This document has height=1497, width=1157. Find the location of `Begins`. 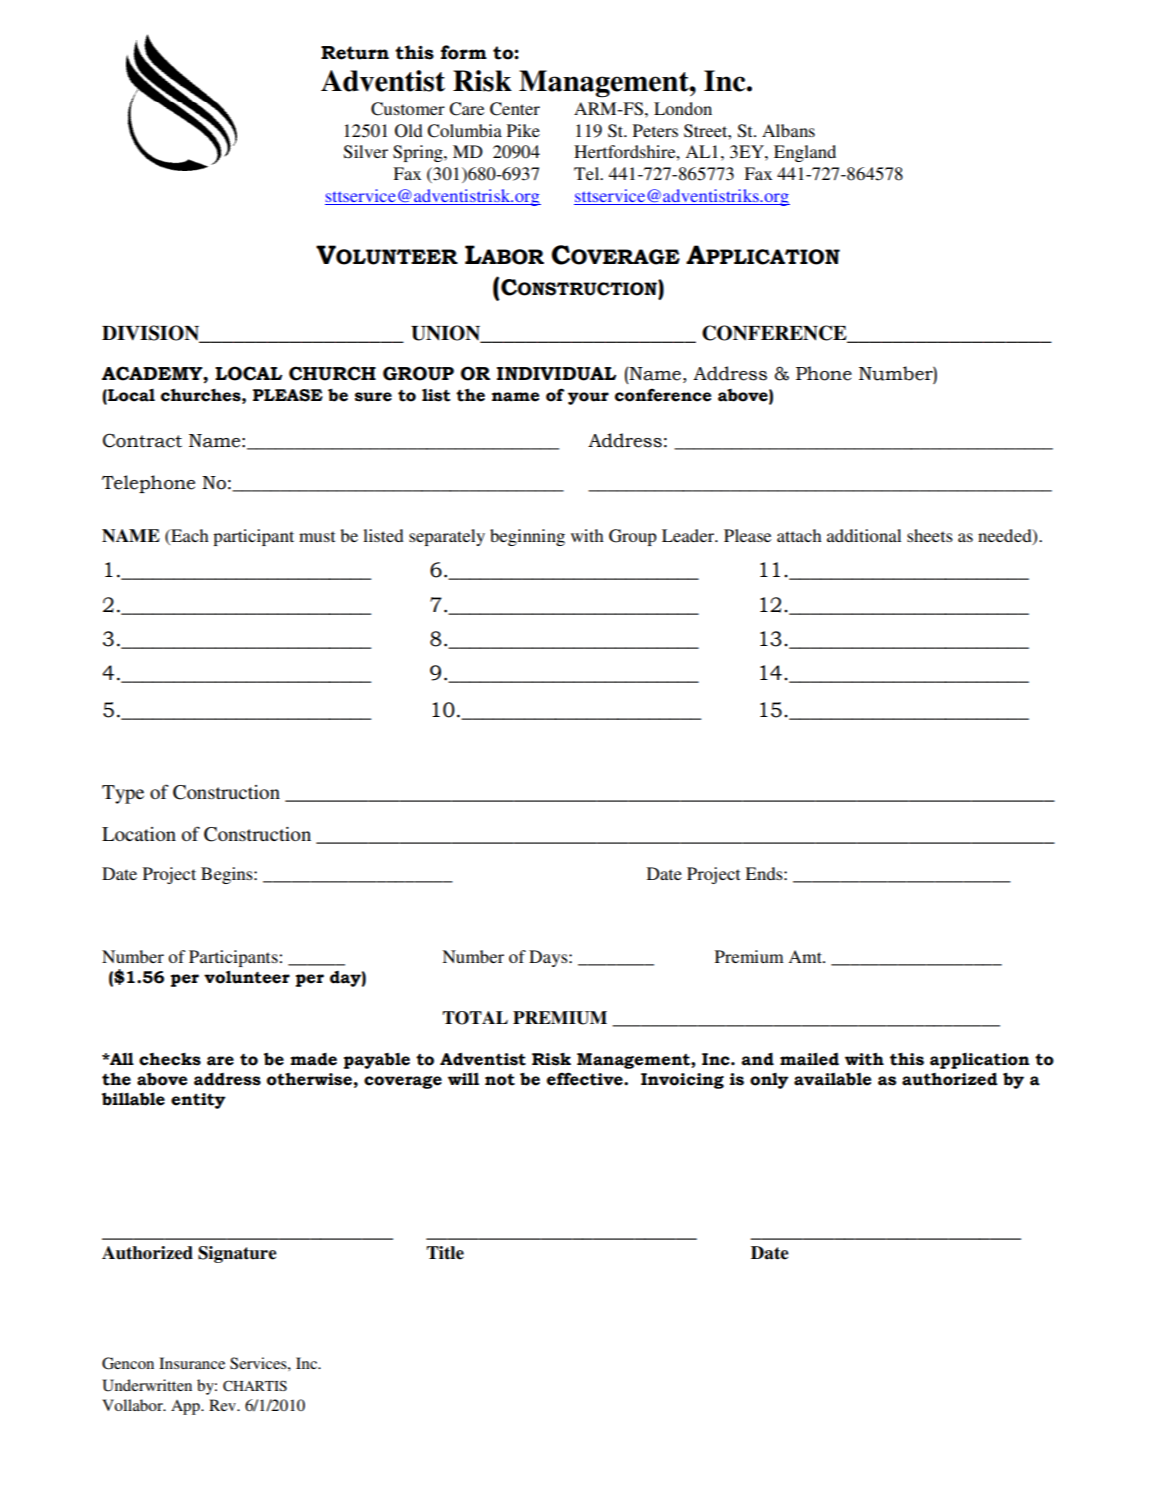

Begins is located at coordinates (228, 875).
